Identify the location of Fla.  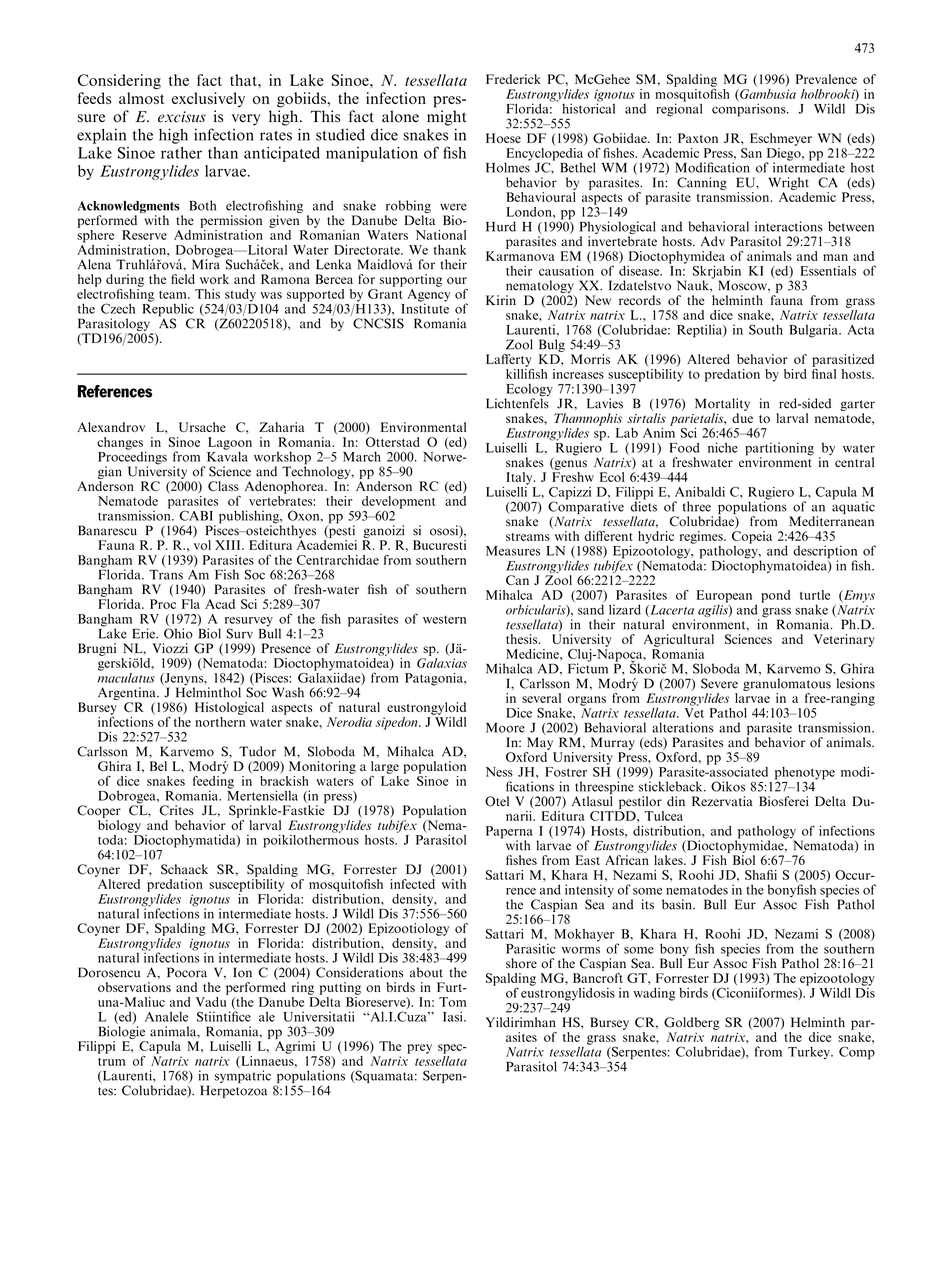
(191, 604).
